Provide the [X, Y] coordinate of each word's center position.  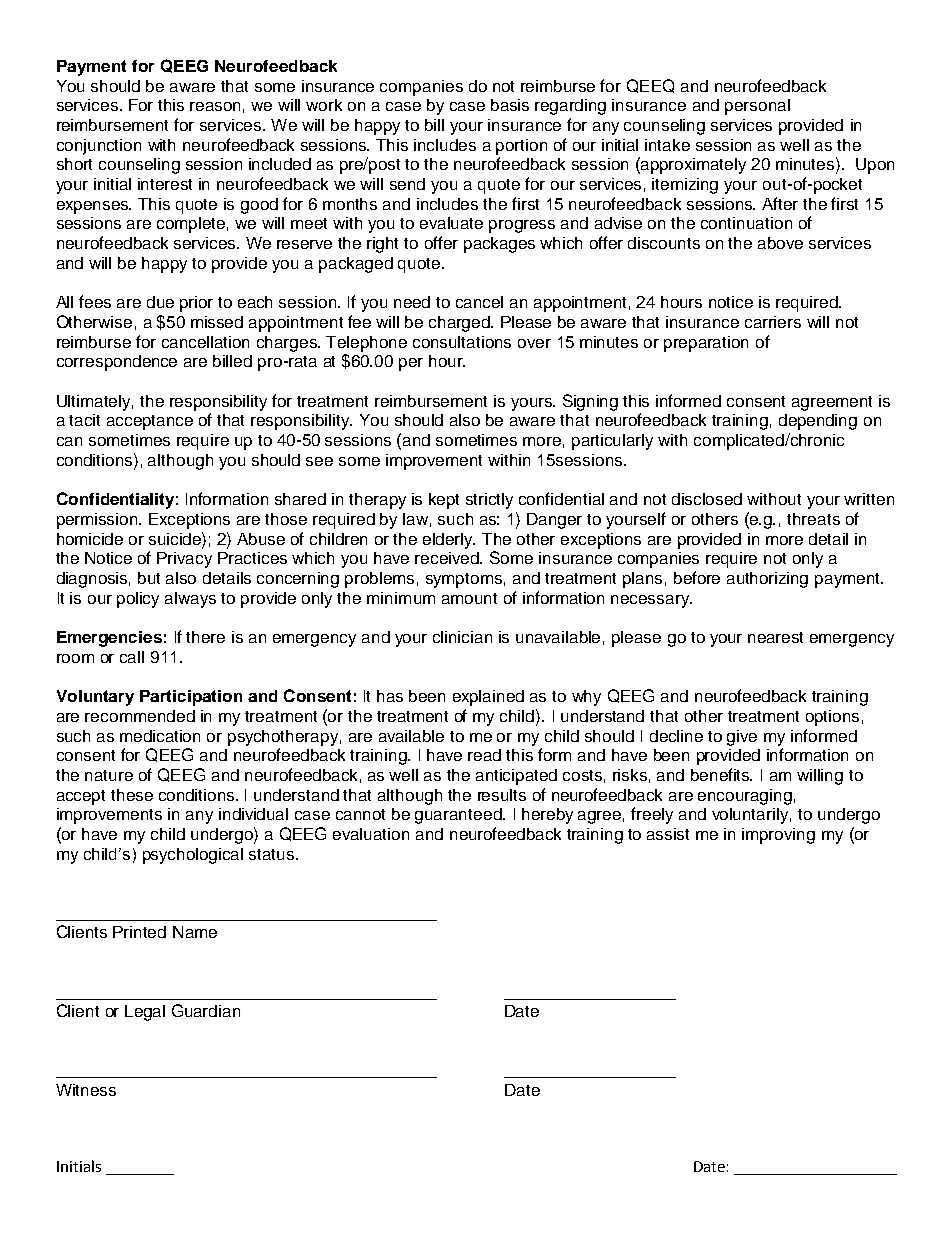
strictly [489, 501]
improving [778, 836]
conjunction [99, 147]
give [742, 738]
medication [160, 736]
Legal [145, 1013]
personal [757, 107]
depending [818, 422]
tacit [84, 420]
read [484, 755]
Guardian [206, 1010]
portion [521, 147]
